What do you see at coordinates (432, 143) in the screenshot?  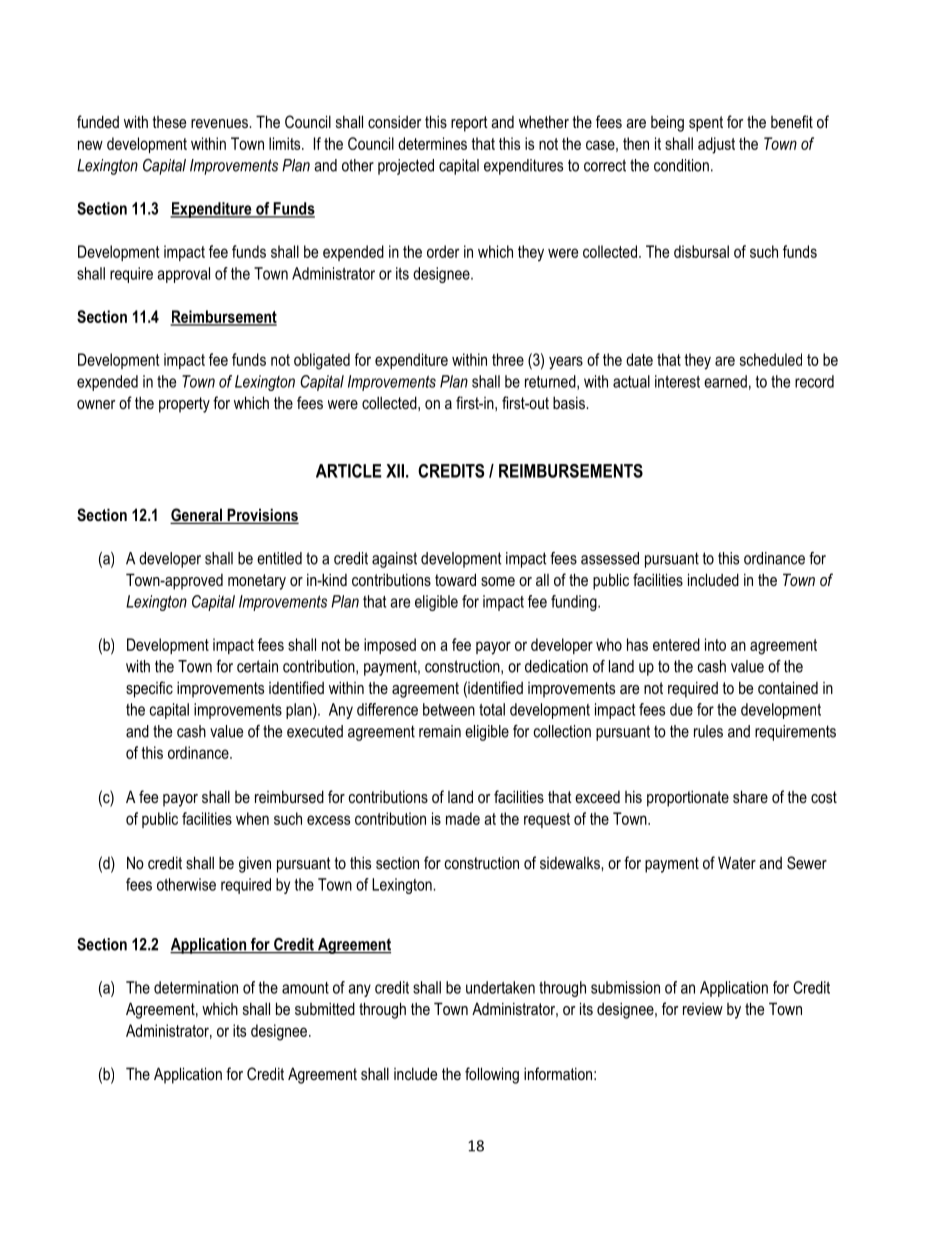 I see `determines` at bounding box center [432, 143].
